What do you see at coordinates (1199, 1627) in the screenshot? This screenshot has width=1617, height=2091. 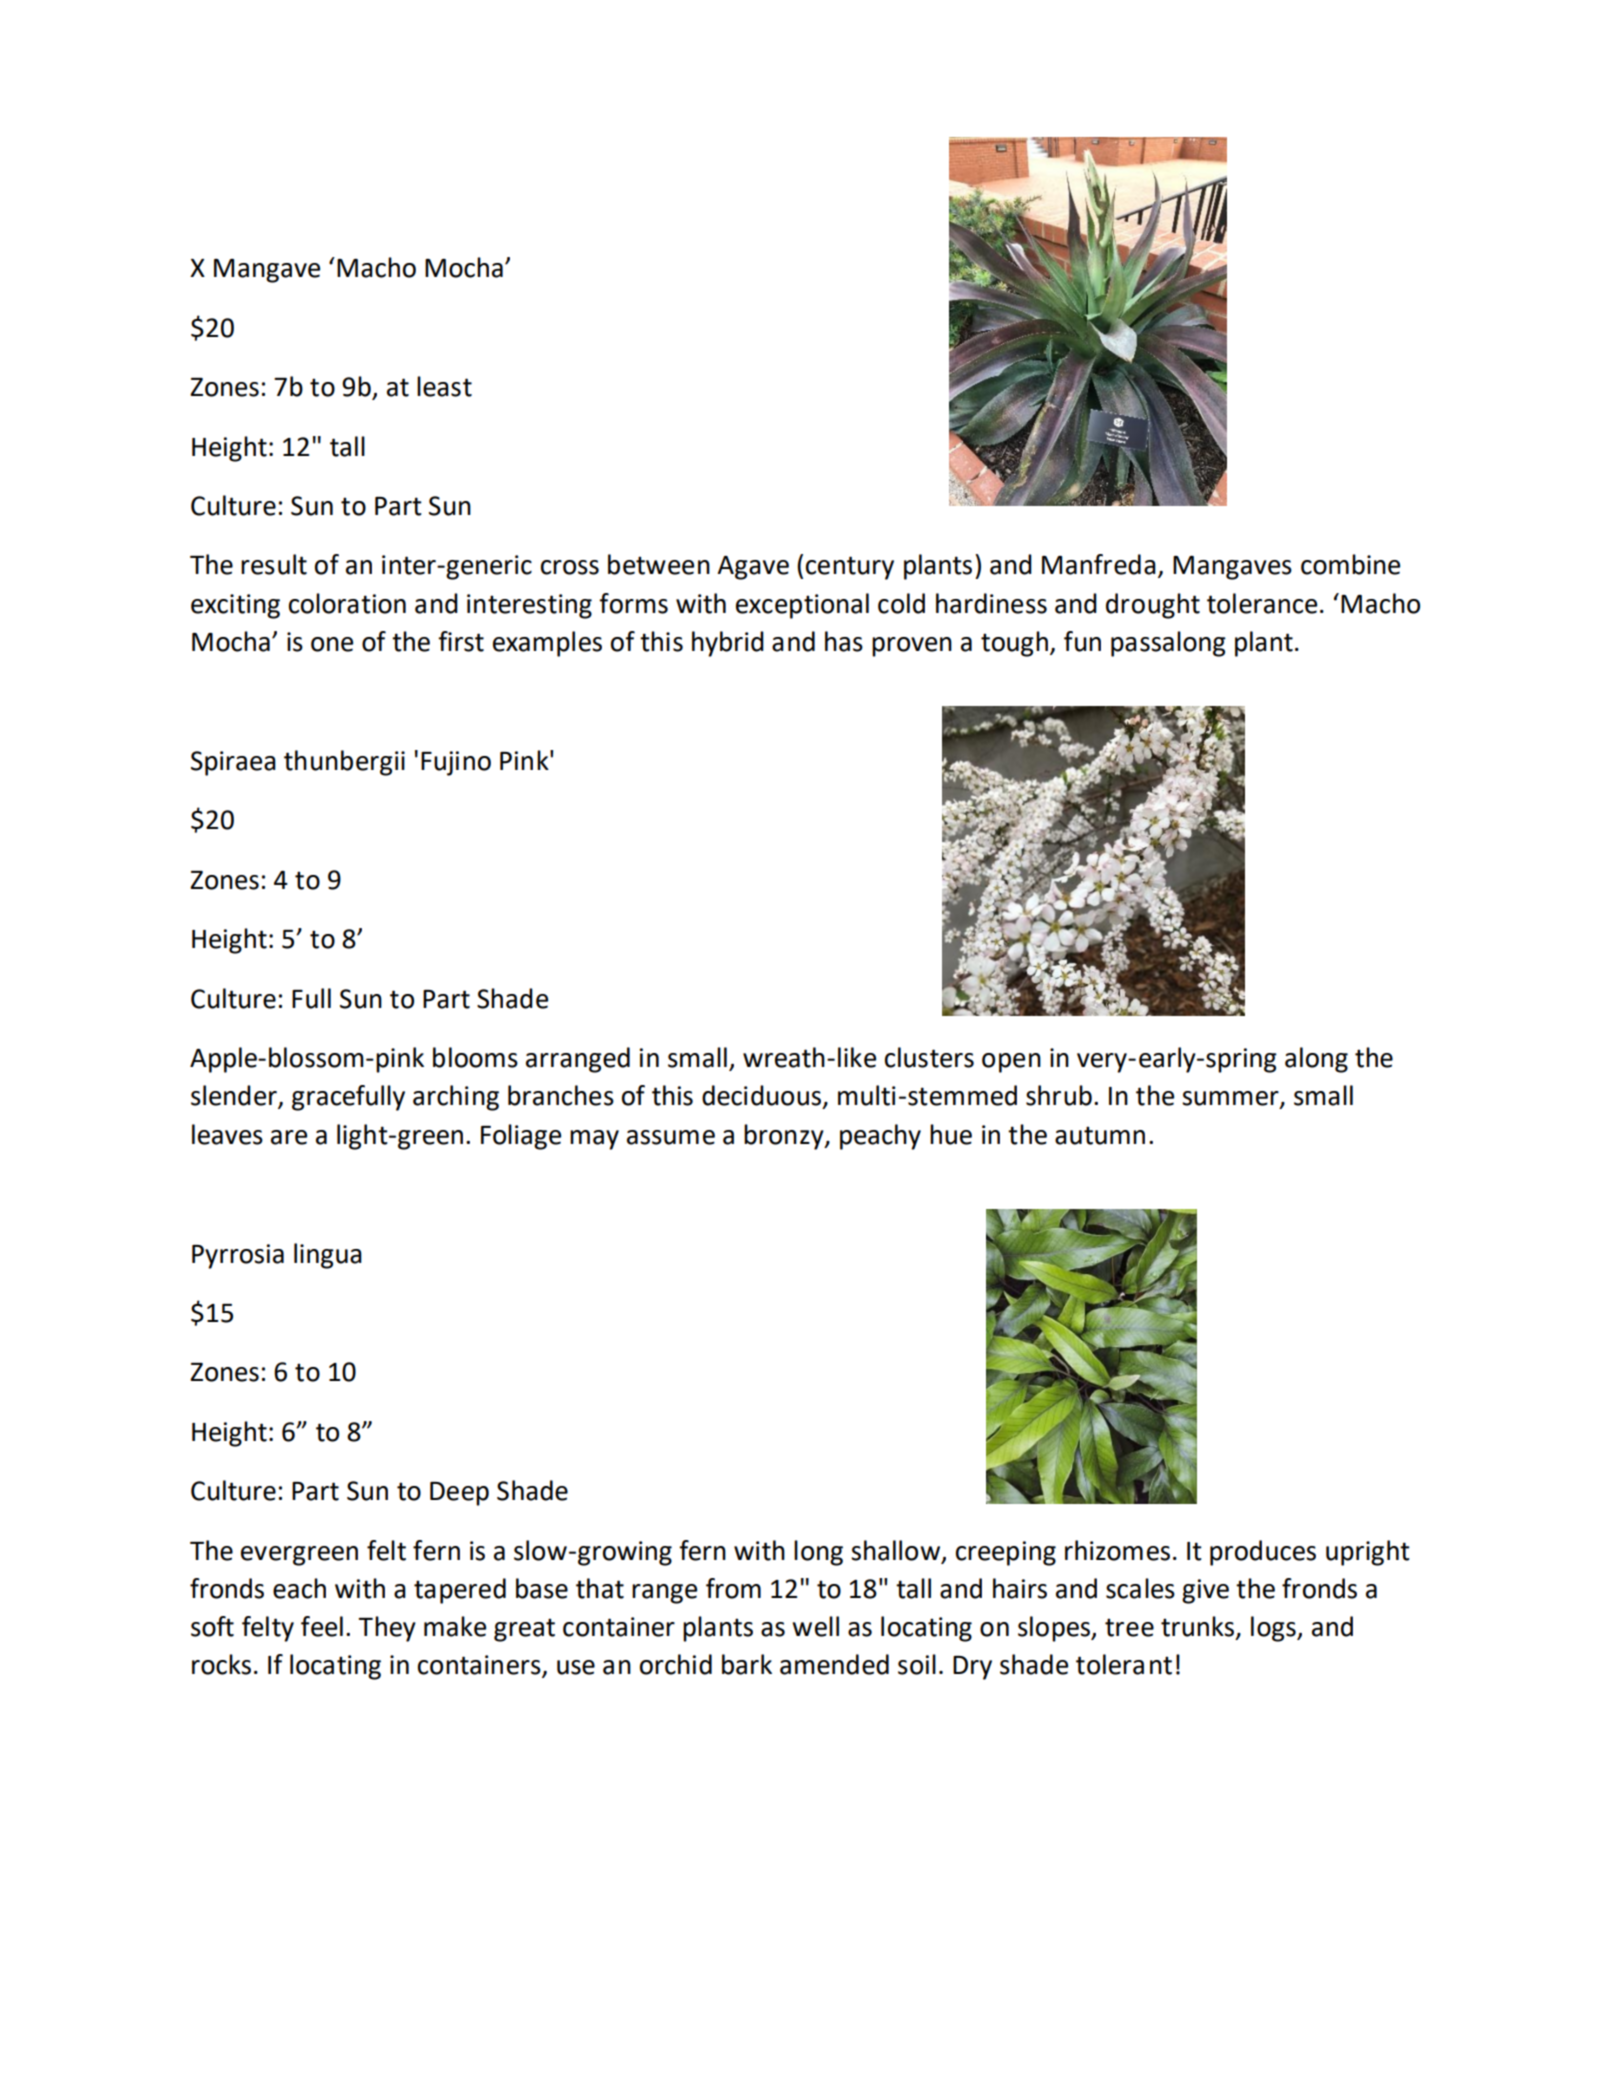 I see `trunks` at bounding box center [1199, 1627].
